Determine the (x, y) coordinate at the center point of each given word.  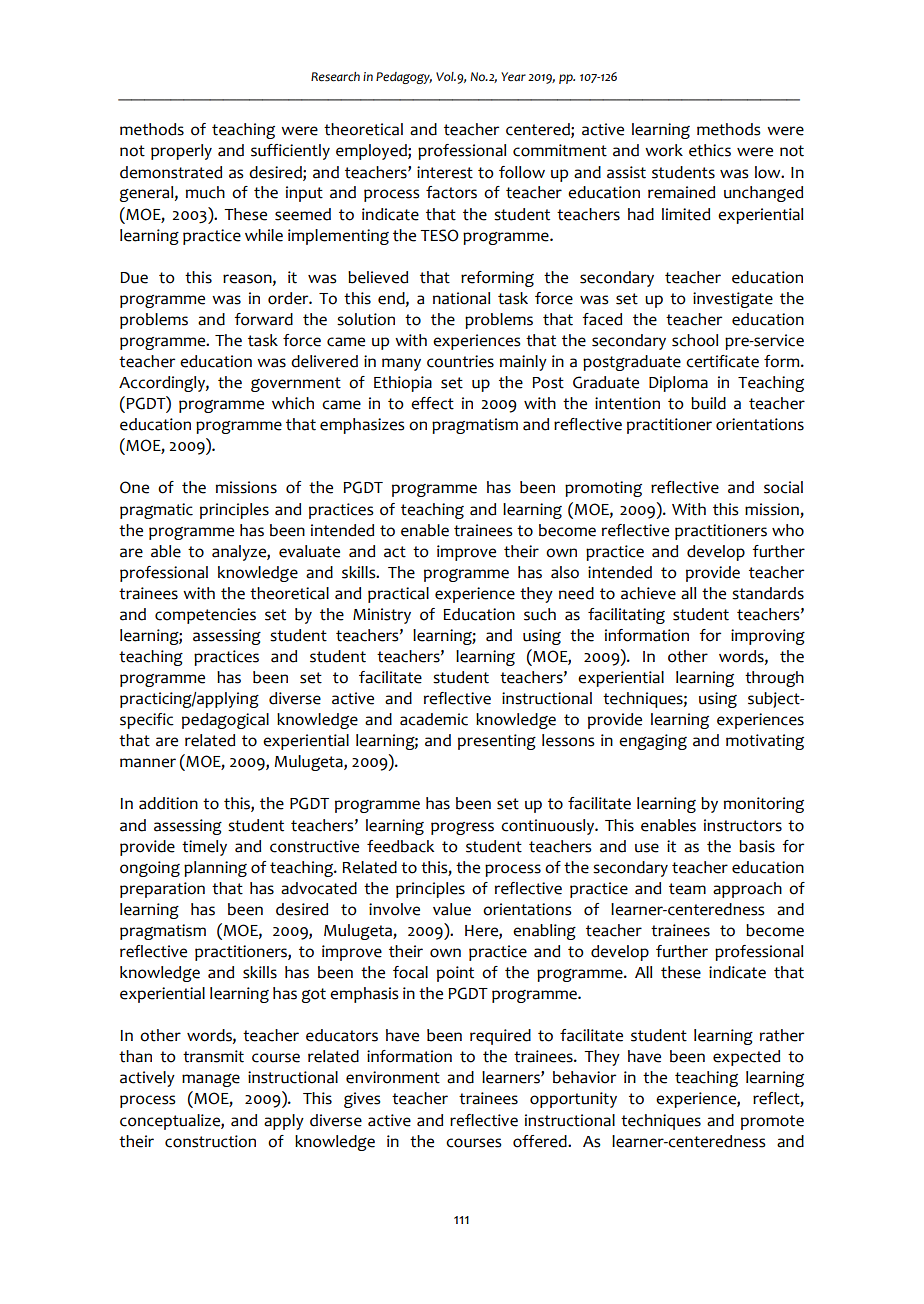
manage (211, 1080)
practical (398, 595)
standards (768, 593)
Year (513, 77)
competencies (205, 616)
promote (772, 1122)
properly (181, 152)
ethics (710, 150)
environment (393, 1077)
